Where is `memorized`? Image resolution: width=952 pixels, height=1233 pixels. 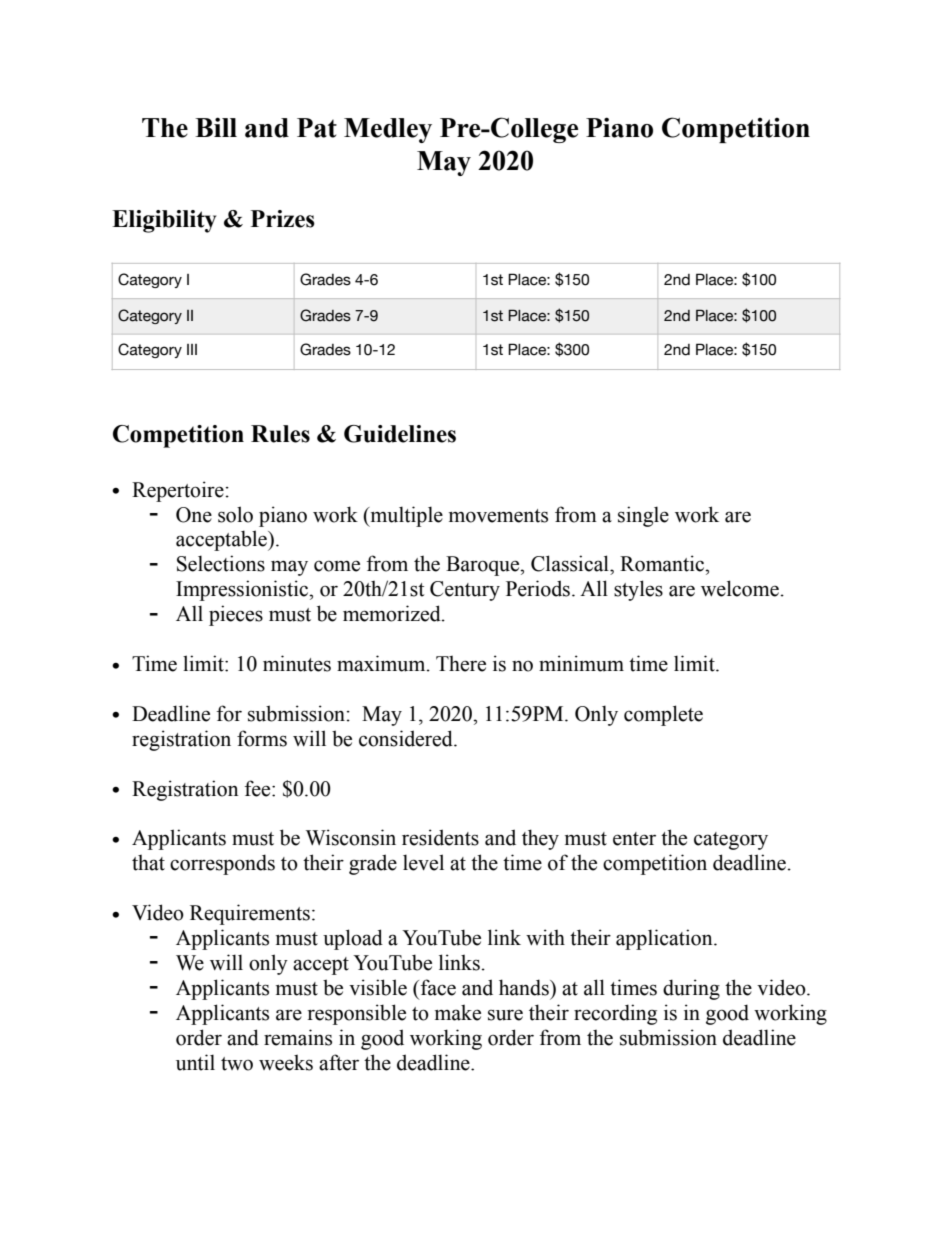
memorized is located at coordinates (393, 613).
